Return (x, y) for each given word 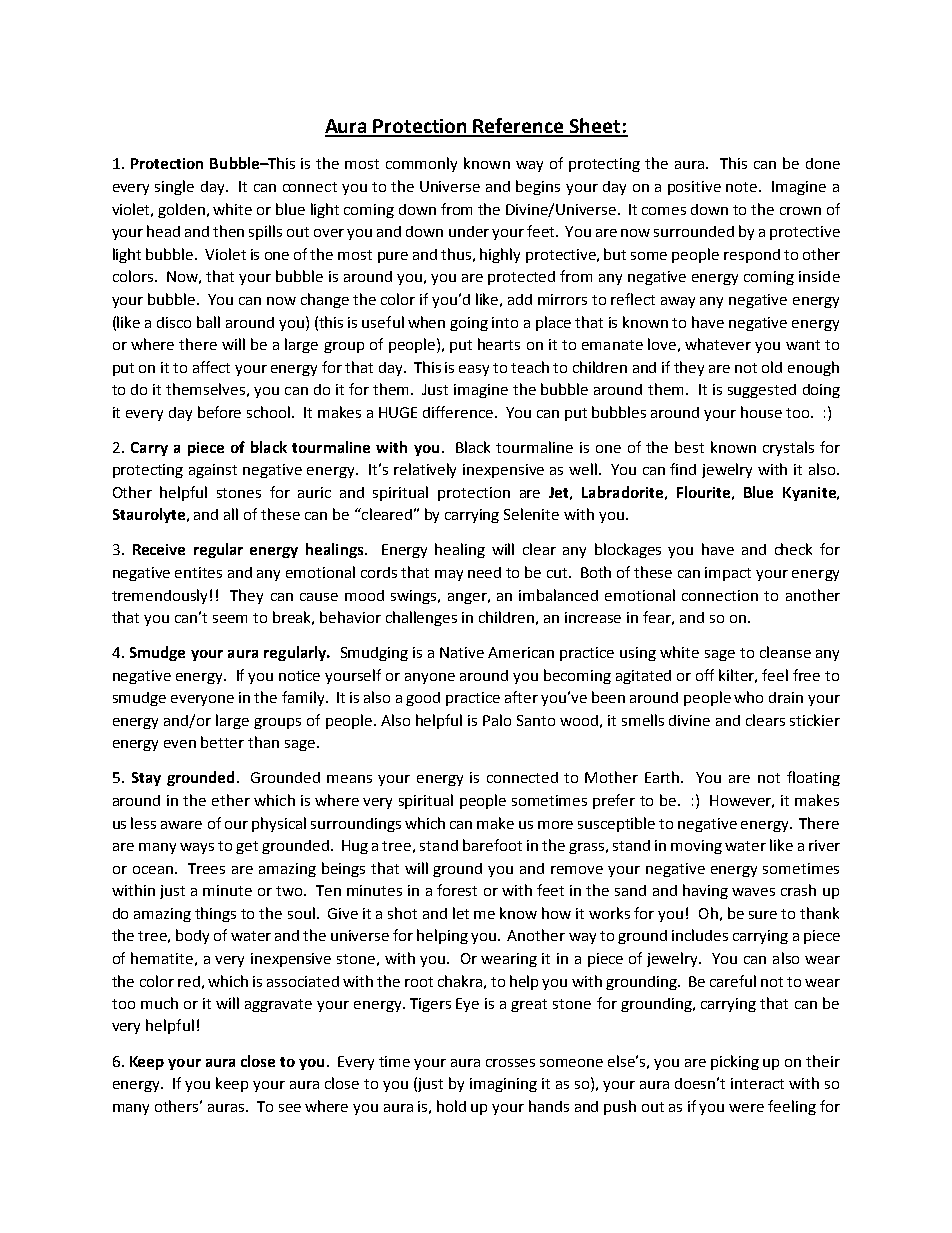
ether (231, 800)
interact (757, 1083)
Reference (519, 127)
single (174, 187)
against (213, 471)
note (743, 187)
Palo (497, 720)
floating (813, 778)
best (689, 447)
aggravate (278, 1005)
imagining (503, 1085)
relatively (425, 470)
